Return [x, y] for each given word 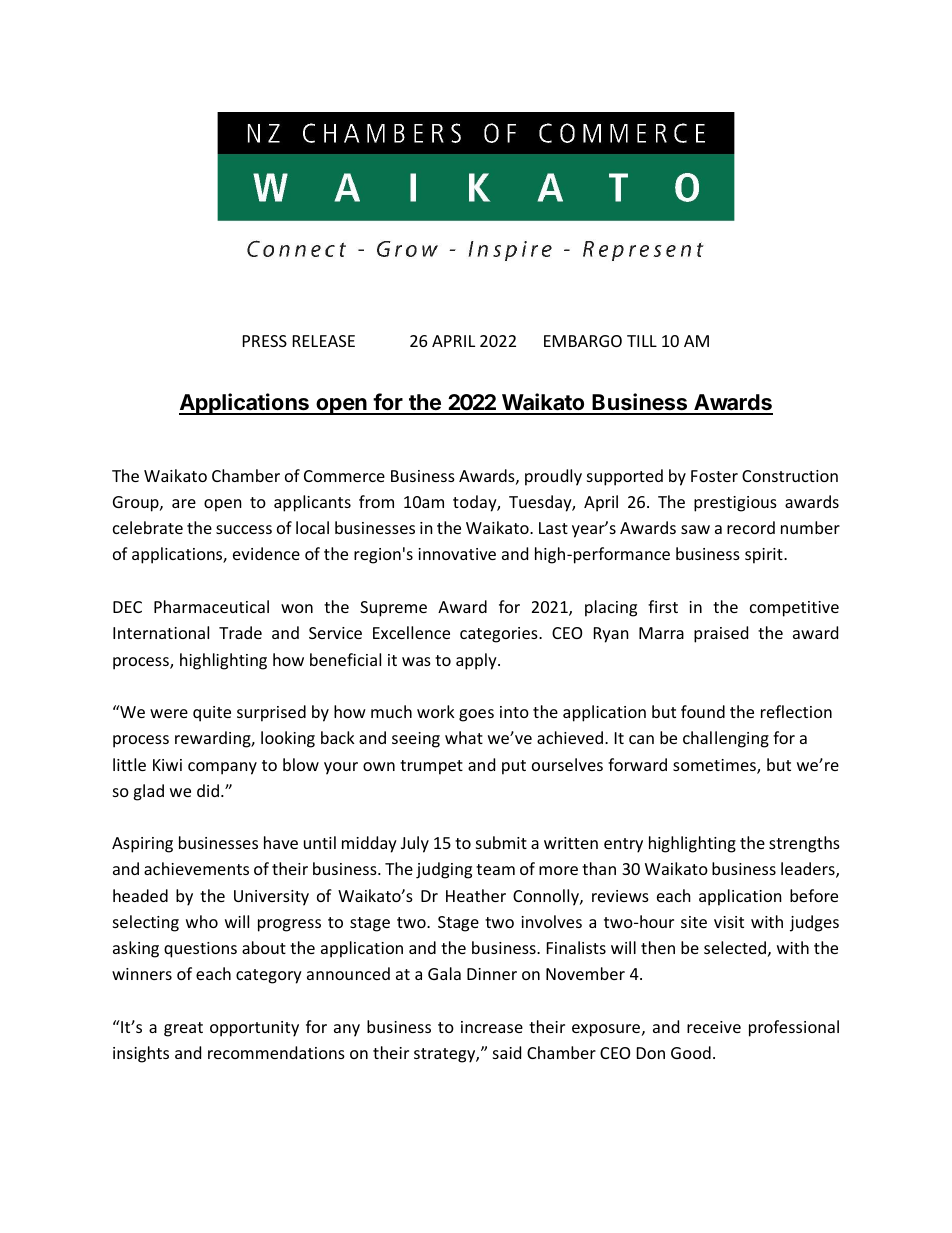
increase [492, 1027]
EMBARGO [583, 341]
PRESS [265, 341]
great [183, 1029]
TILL [642, 341]
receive [714, 1027]
